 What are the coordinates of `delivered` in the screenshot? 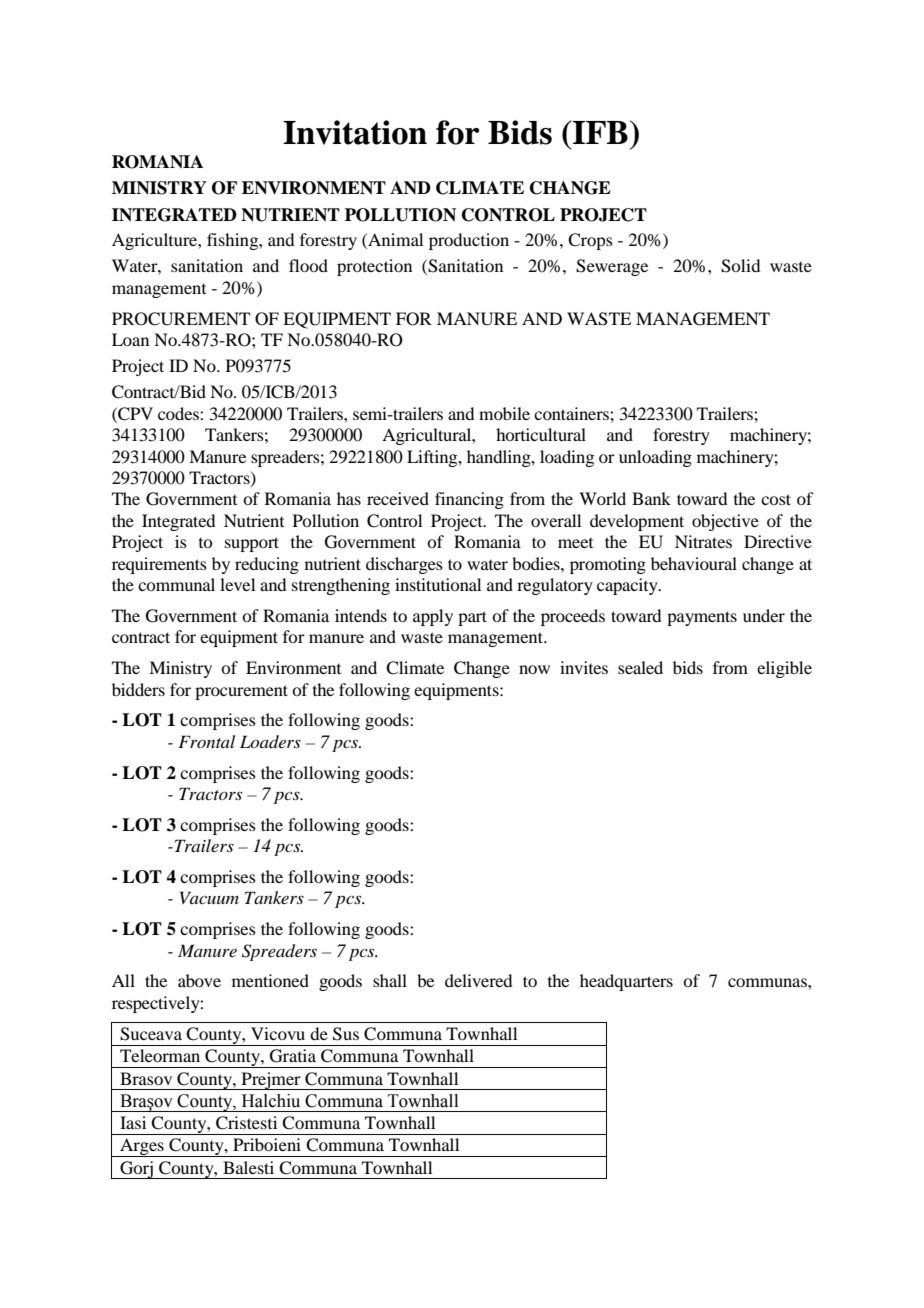 It's located at (478, 980).
